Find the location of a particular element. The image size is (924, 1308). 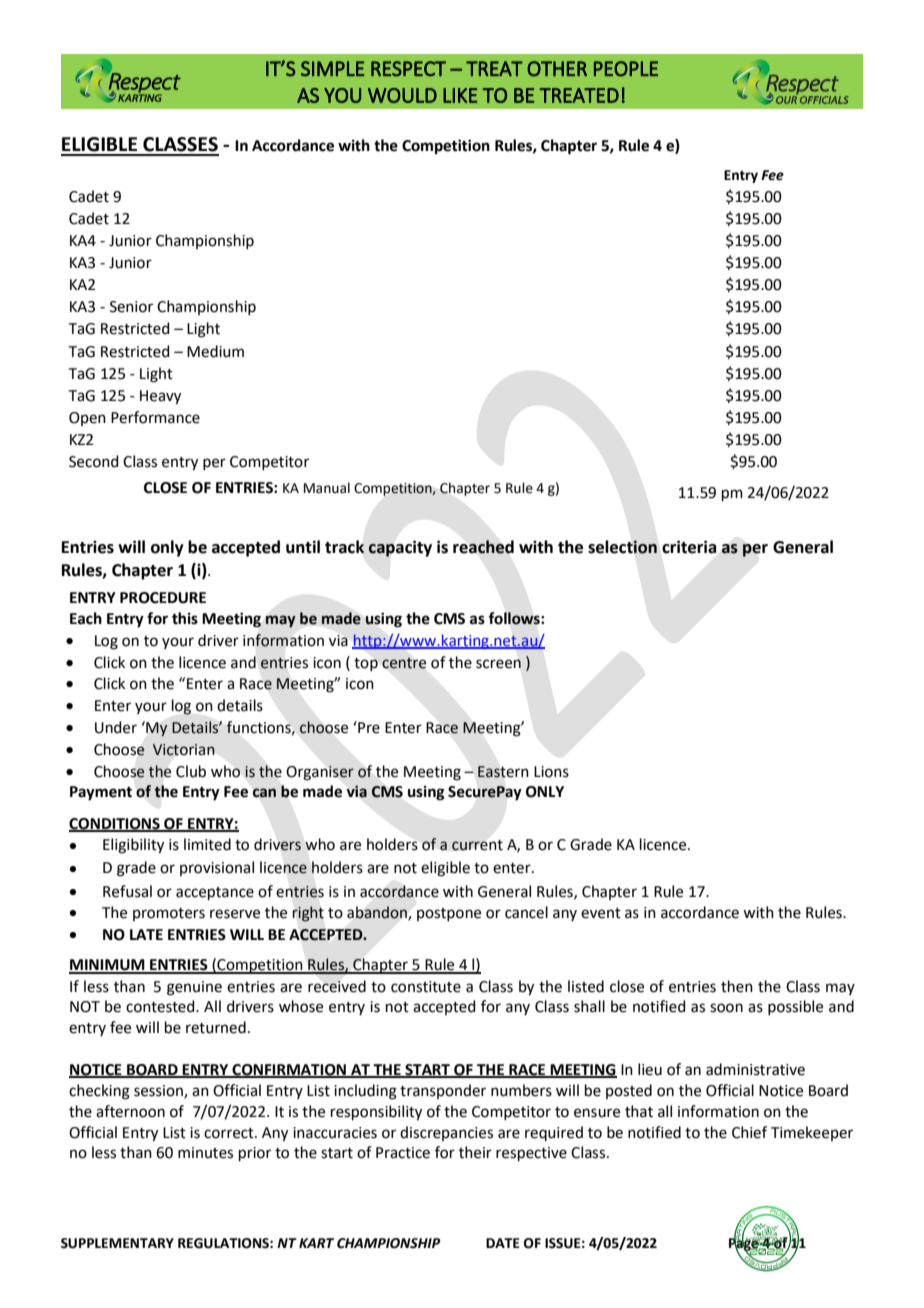

genuine is located at coordinates (194, 988).
